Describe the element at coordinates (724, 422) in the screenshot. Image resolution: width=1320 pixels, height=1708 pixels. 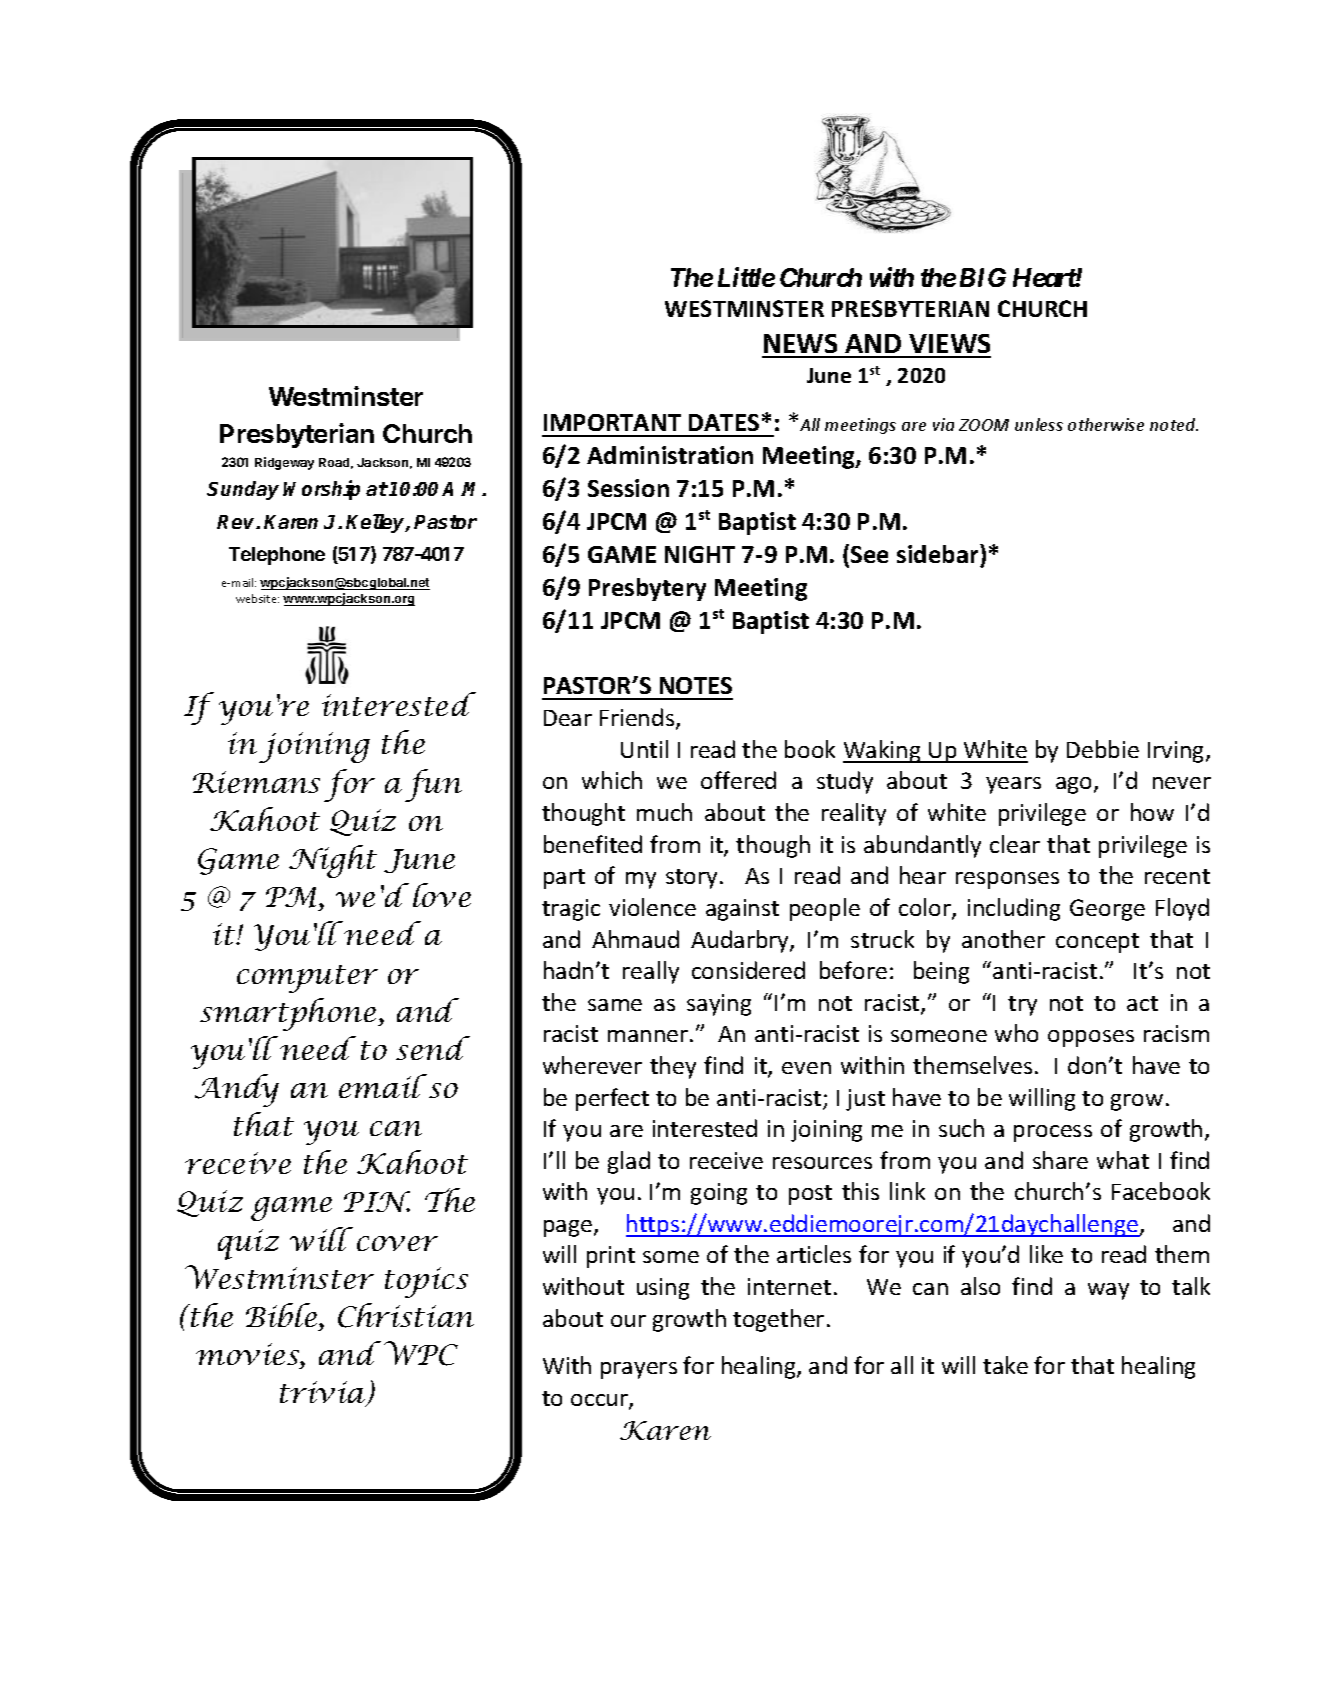
I see `DATES` at that location.
